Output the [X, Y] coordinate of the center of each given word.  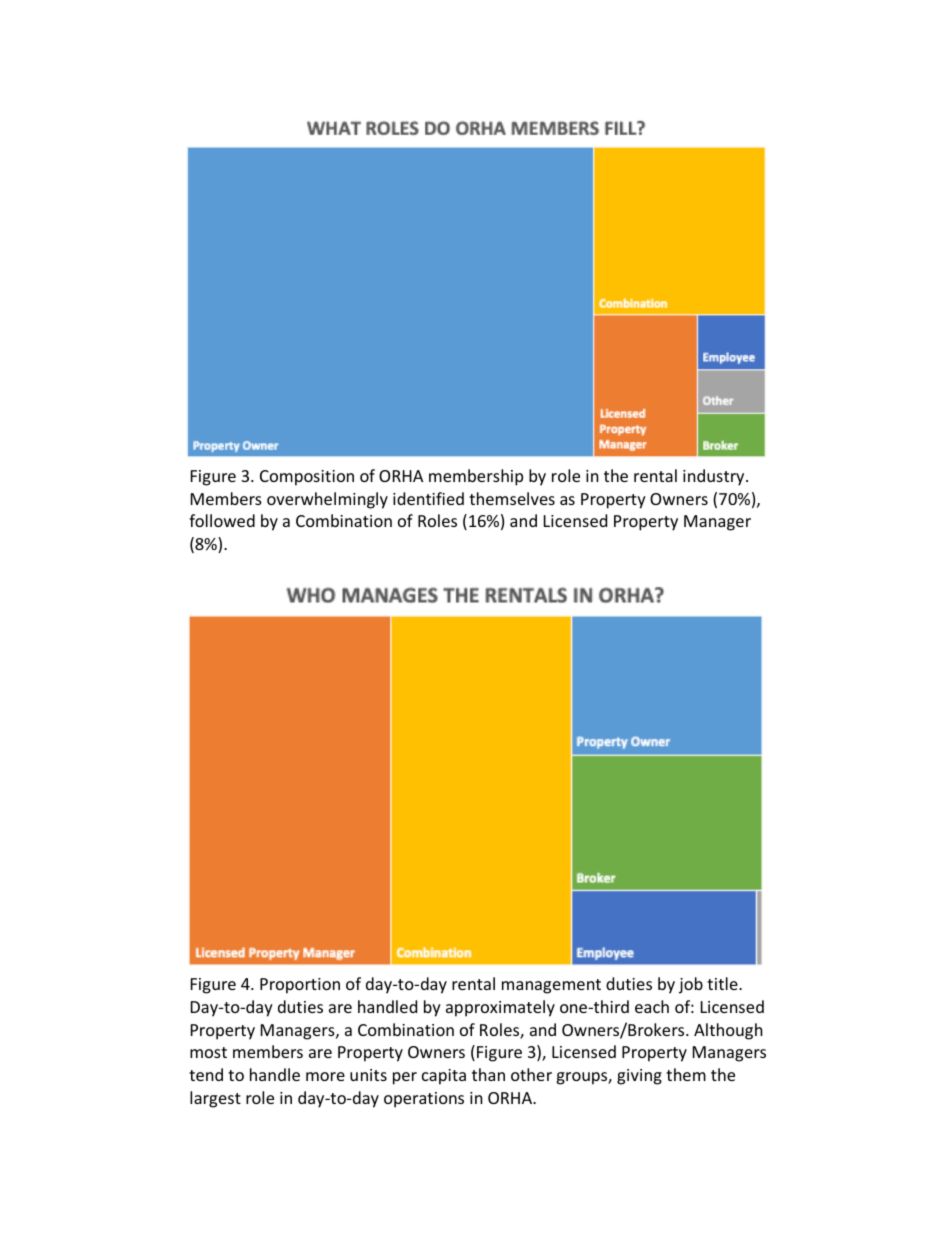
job [691, 985]
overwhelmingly [327, 500]
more [325, 1076]
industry [715, 477]
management [551, 986]
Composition [307, 478]
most [208, 1052]
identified [428, 498]
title [723, 983]
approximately [500, 1008]
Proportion [300, 986]
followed [222, 520]
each [652, 1006]
